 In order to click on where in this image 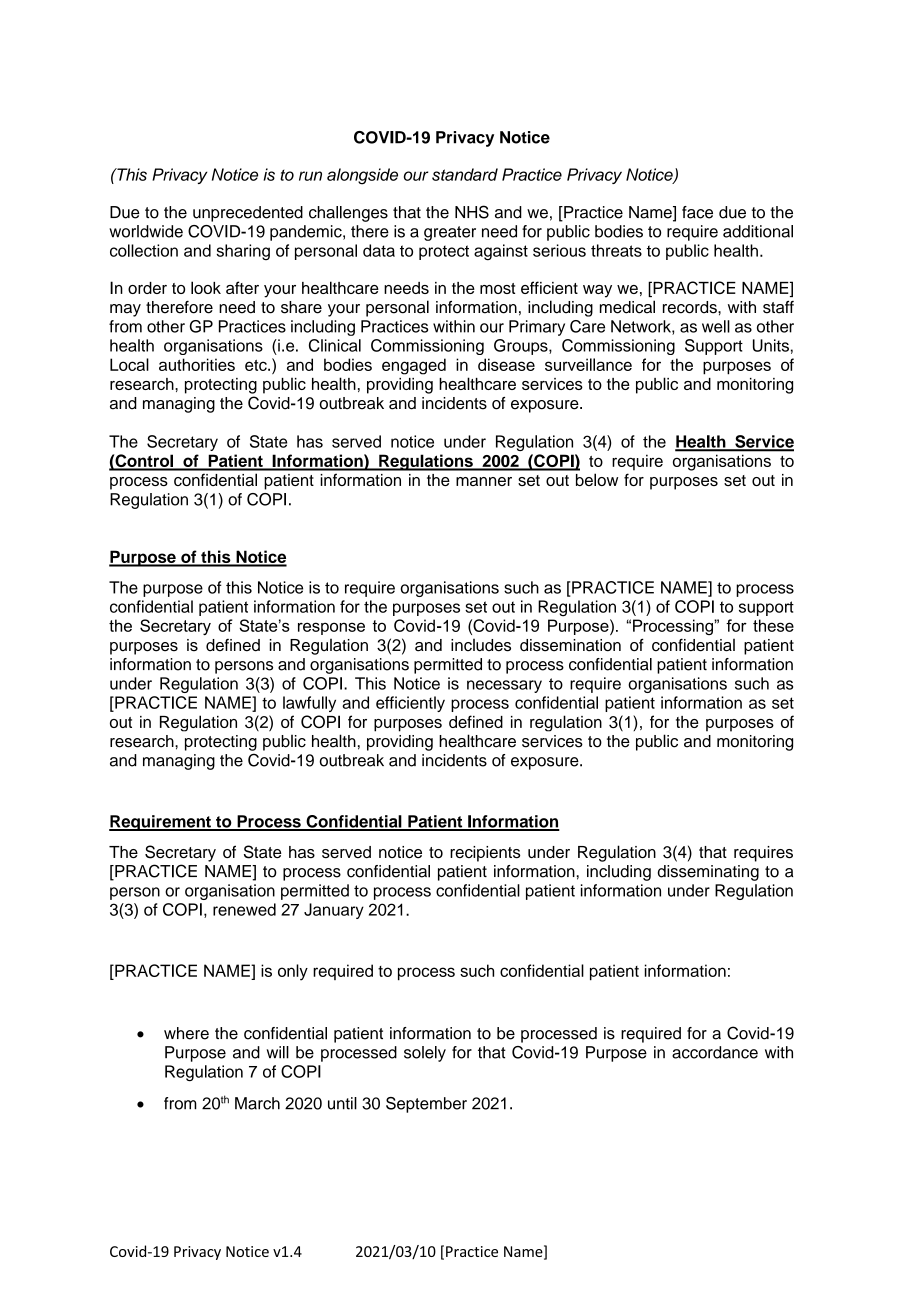, I will do `click(186, 1033)`.
